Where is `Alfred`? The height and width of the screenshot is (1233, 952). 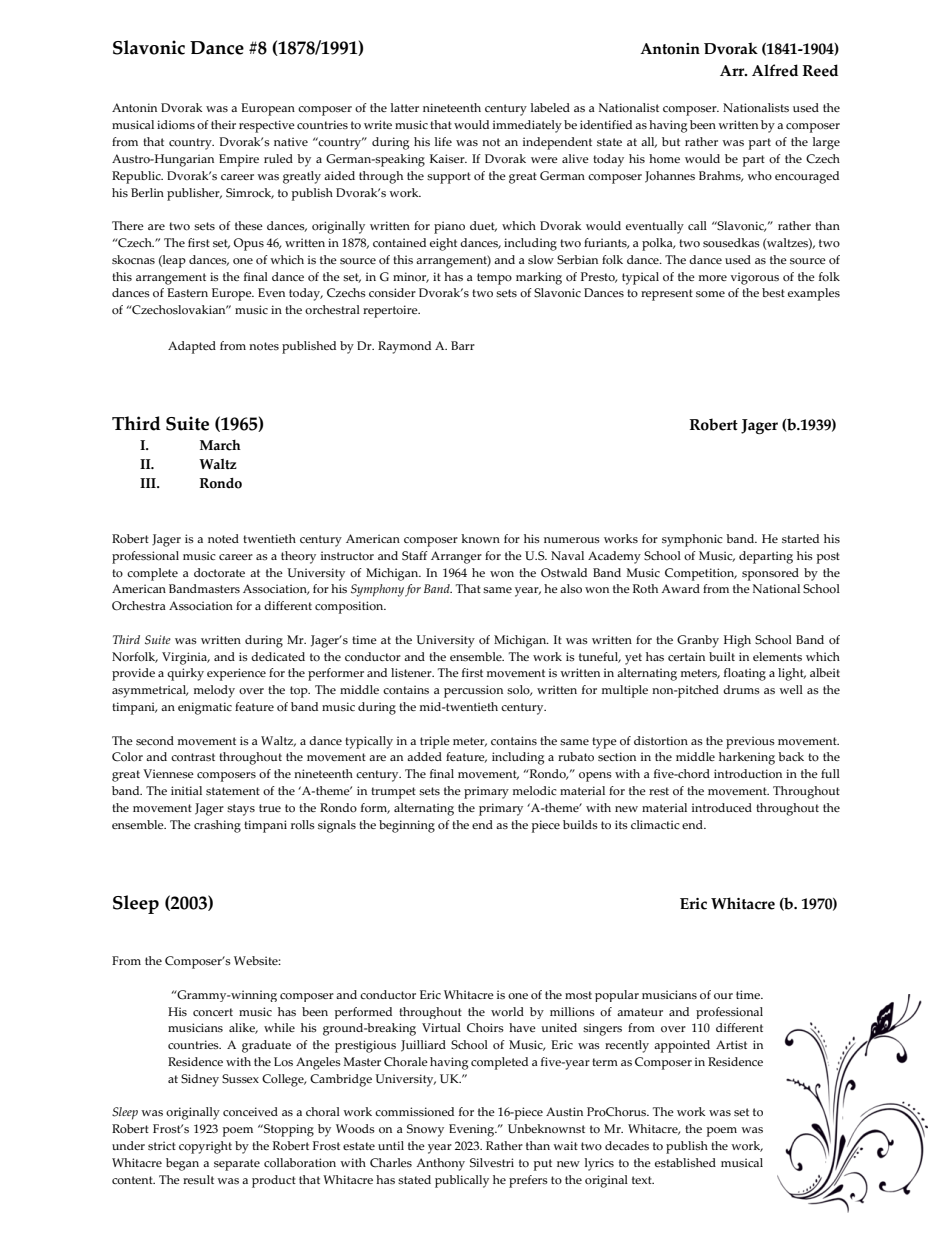 Alfred is located at coordinates (775, 70).
